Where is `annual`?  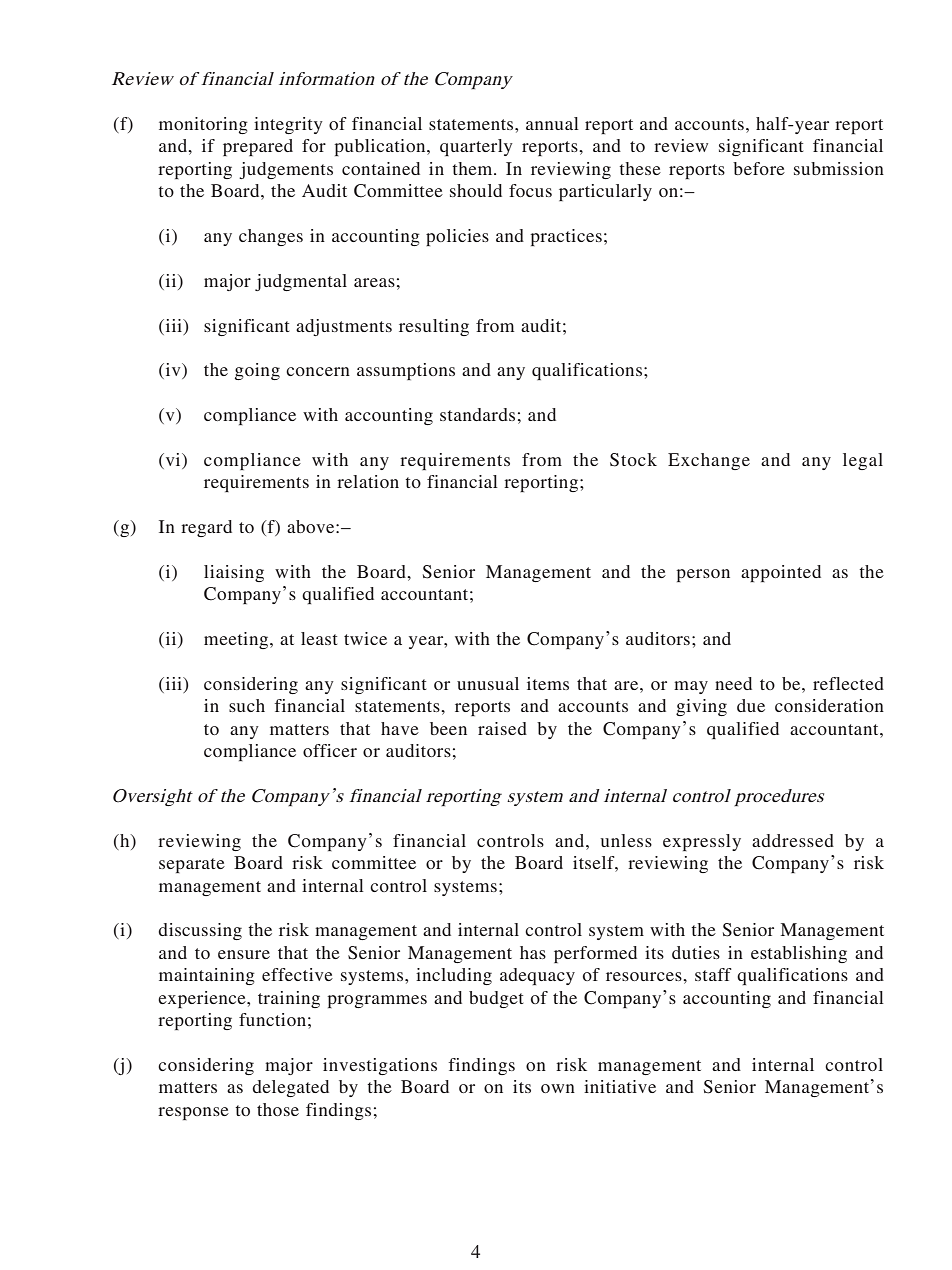
annual is located at coordinates (552, 123).
